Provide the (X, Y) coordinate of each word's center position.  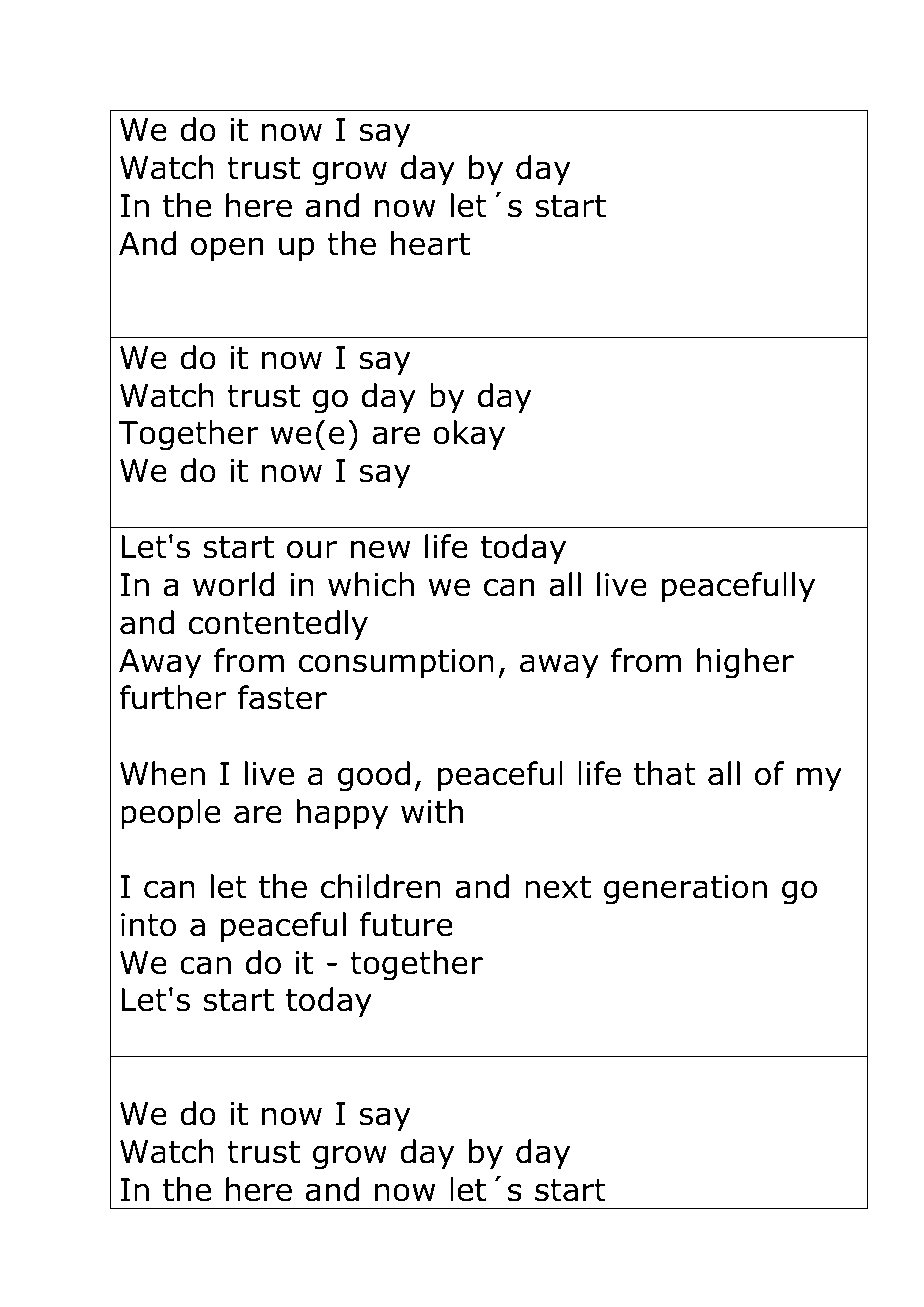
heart (430, 243)
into (148, 925)
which (371, 584)
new (380, 549)
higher (745, 663)
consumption (396, 664)
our (312, 549)
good (374, 776)
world (234, 584)
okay (469, 435)
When (162, 773)
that (665, 773)
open (227, 249)
